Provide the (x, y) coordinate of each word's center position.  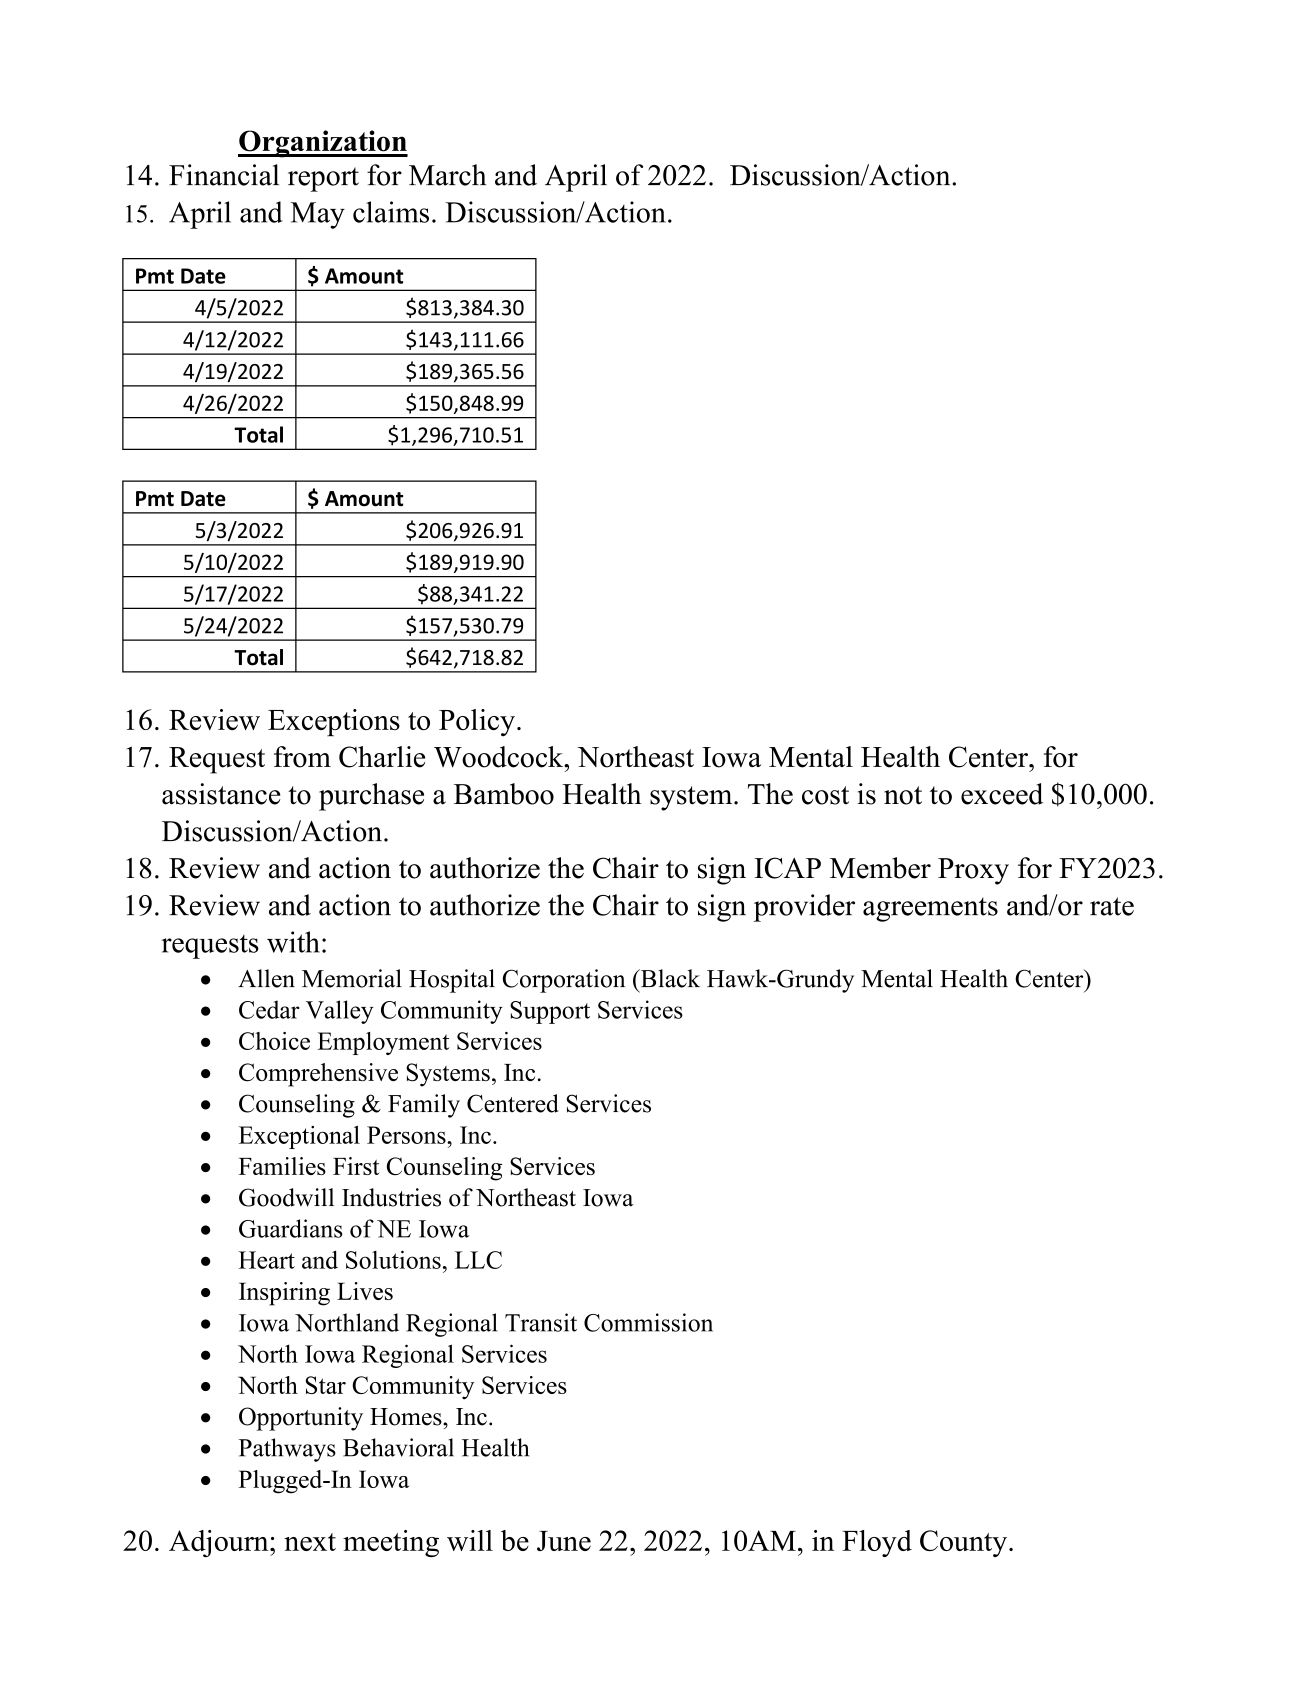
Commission (648, 1322)
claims (391, 212)
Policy (477, 722)
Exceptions (334, 722)
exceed (1002, 794)
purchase (371, 797)
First (356, 1166)
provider (804, 908)
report (323, 179)
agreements (930, 909)
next (310, 1542)
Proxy (973, 871)
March (448, 175)
